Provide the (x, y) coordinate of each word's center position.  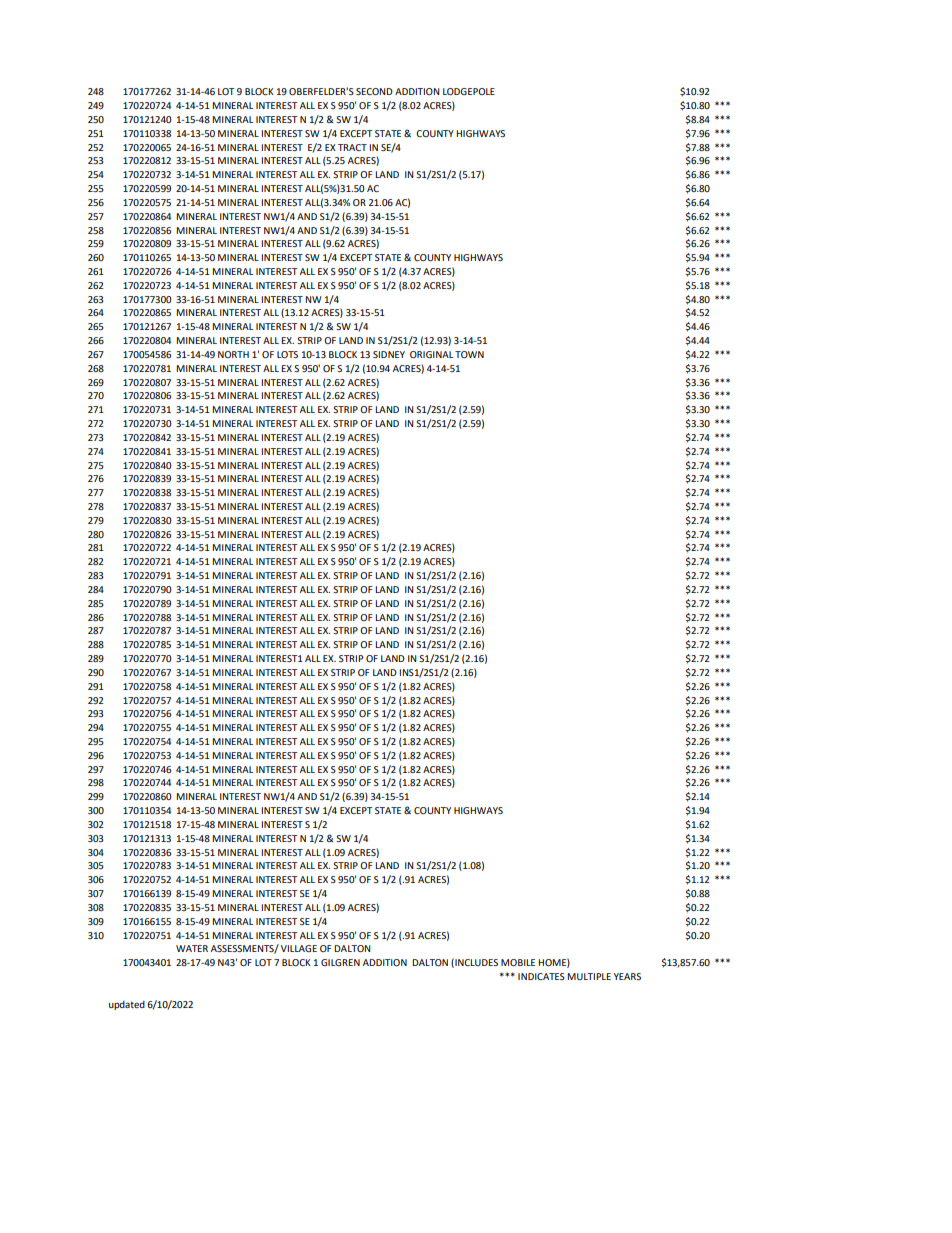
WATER (192, 948)
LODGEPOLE (469, 91)
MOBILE (518, 962)
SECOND (374, 91)
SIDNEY (389, 354)
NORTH (233, 354)
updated (127, 1005)
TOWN (469, 354)
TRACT (352, 147)
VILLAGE (299, 948)
